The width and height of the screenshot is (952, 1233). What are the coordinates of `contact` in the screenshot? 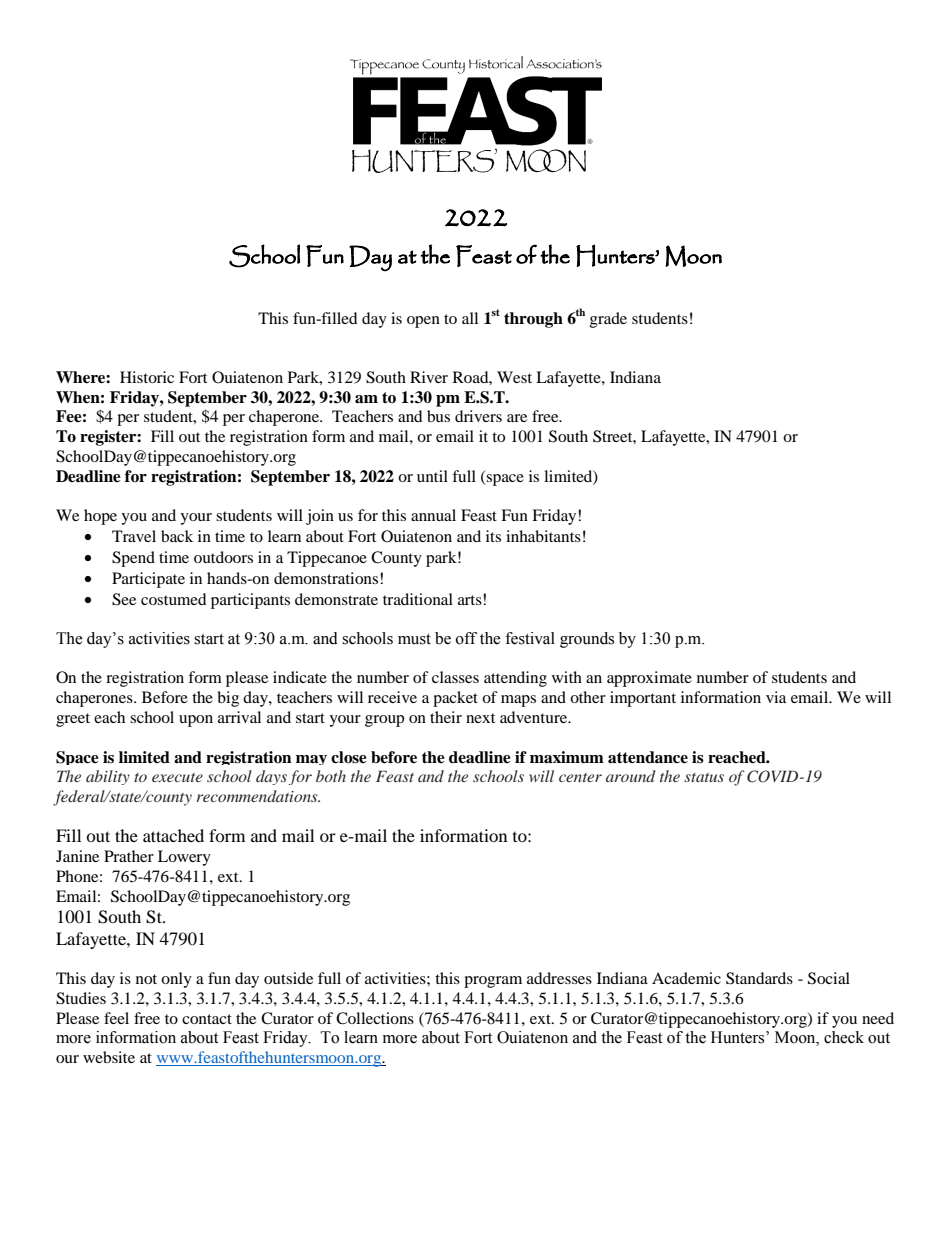 It's located at (207, 1019).
